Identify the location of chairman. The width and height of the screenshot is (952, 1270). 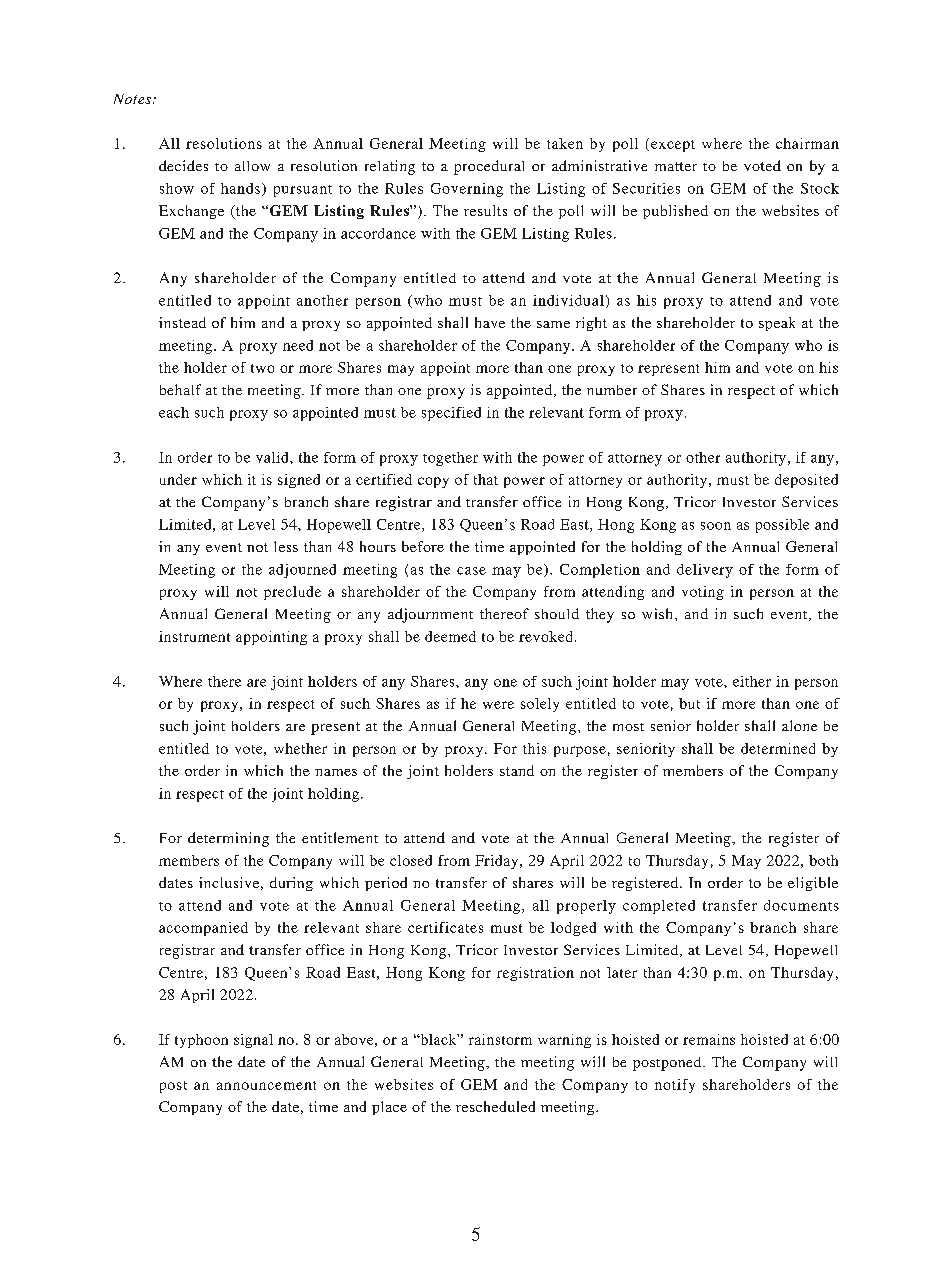
(807, 143).
